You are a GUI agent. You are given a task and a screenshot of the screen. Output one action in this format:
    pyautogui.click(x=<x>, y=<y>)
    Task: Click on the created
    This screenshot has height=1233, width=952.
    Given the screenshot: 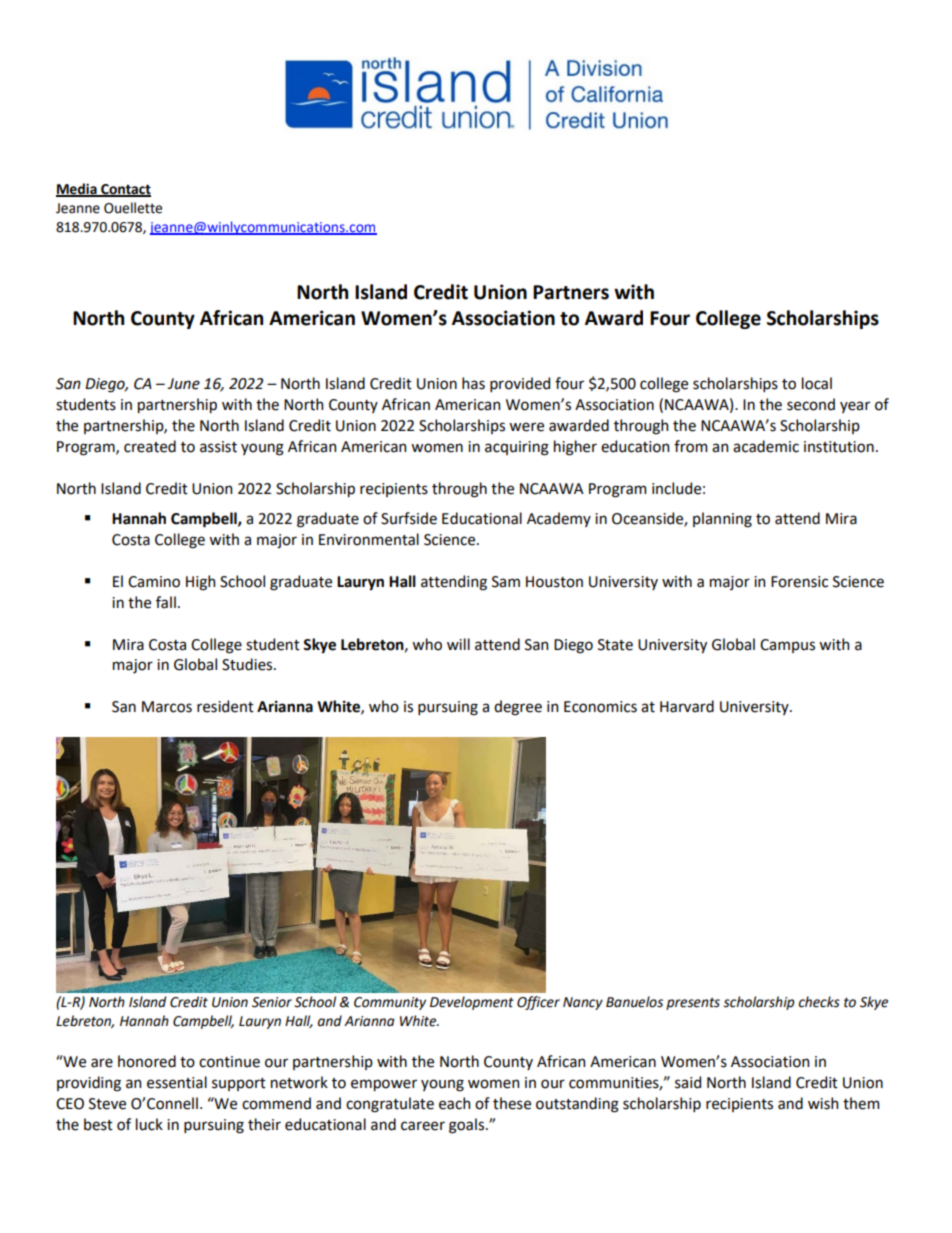 What is the action you would take?
    pyautogui.click(x=150, y=446)
